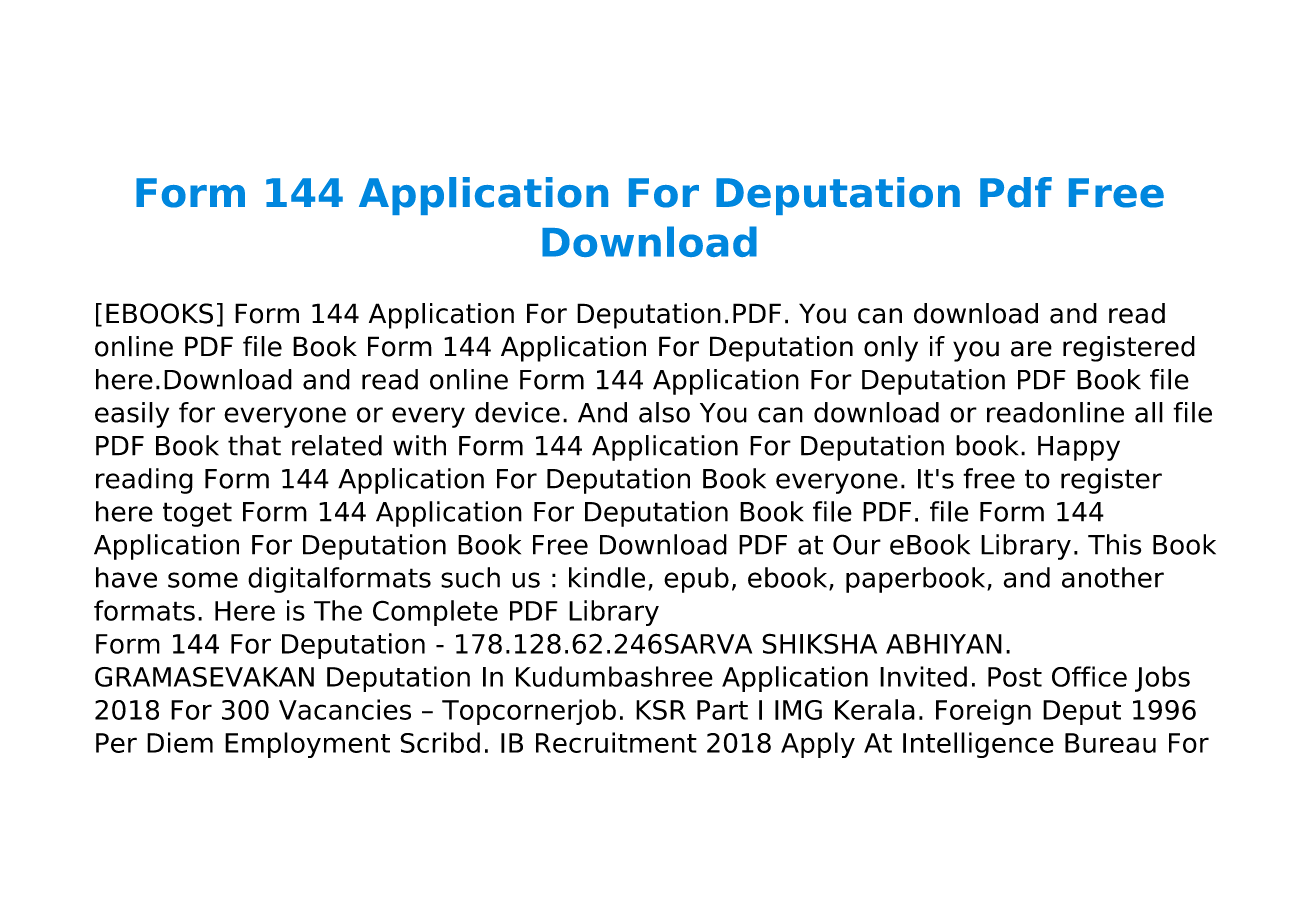  Describe the element at coordinates (607, 577) in the image. I see `kindle` at that location.
